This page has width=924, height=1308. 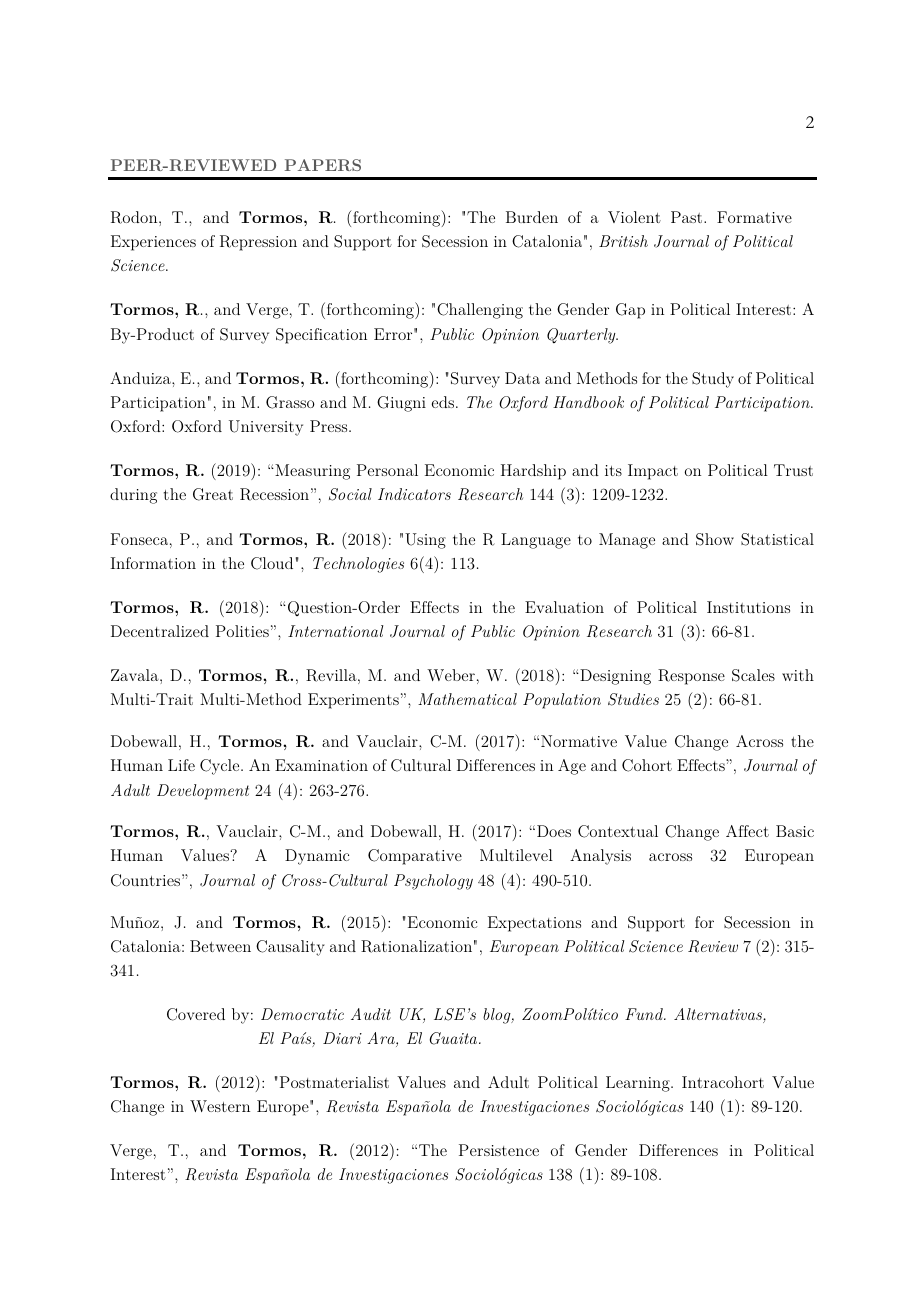 What do you see at coordinates (242, 631) in the page?
I see `Polities` at bounding box center [242, 631].
